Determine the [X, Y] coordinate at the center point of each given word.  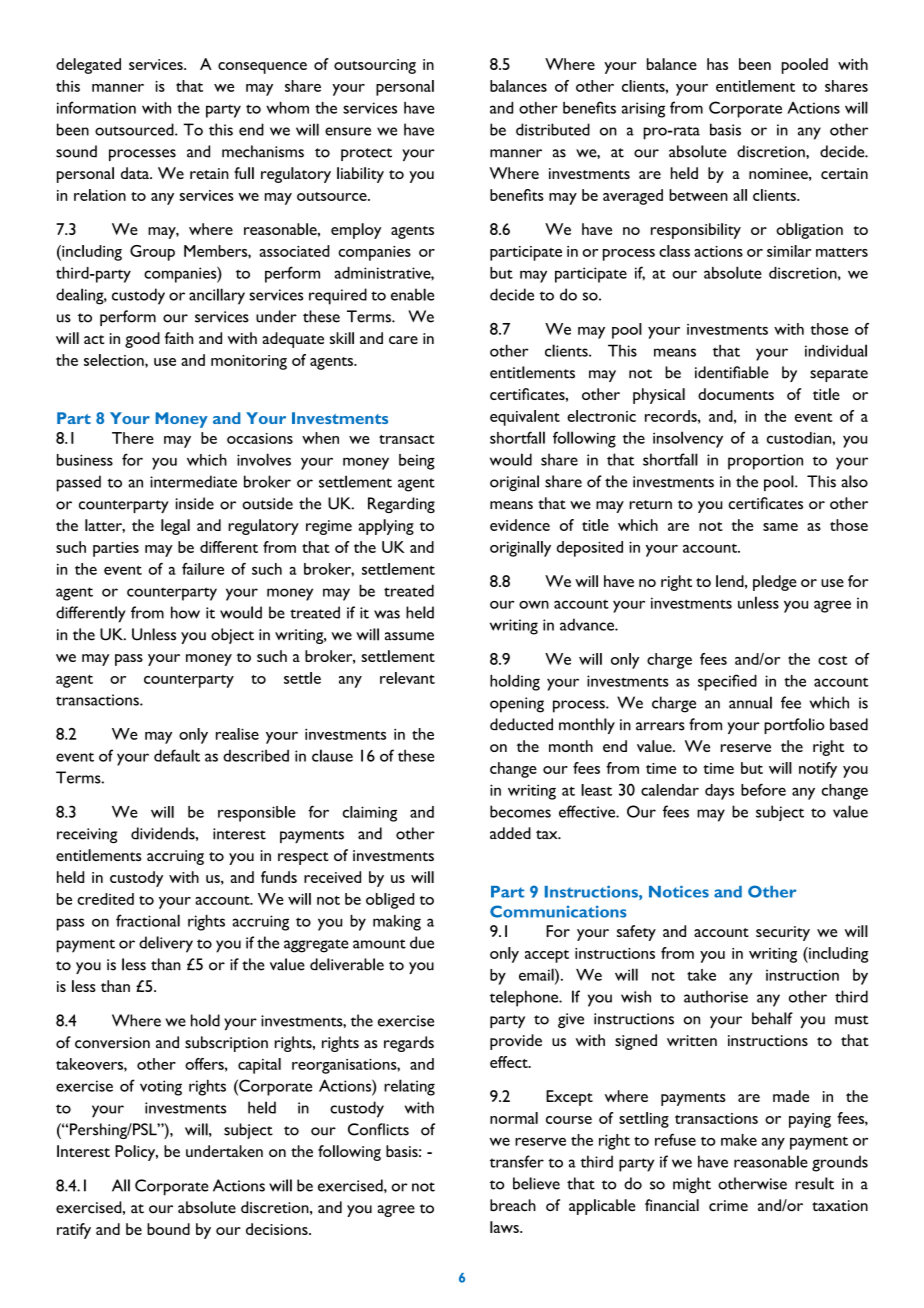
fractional [148, 920]
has [717, 64]
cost [832, 660]
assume [409, 636]
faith [179, 338]
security [783, 933]
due [422, 942]
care [403, 340]
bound [168, 1229]
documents [736, 394]
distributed [553, 129]
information [96, 107]
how [185, 612]
